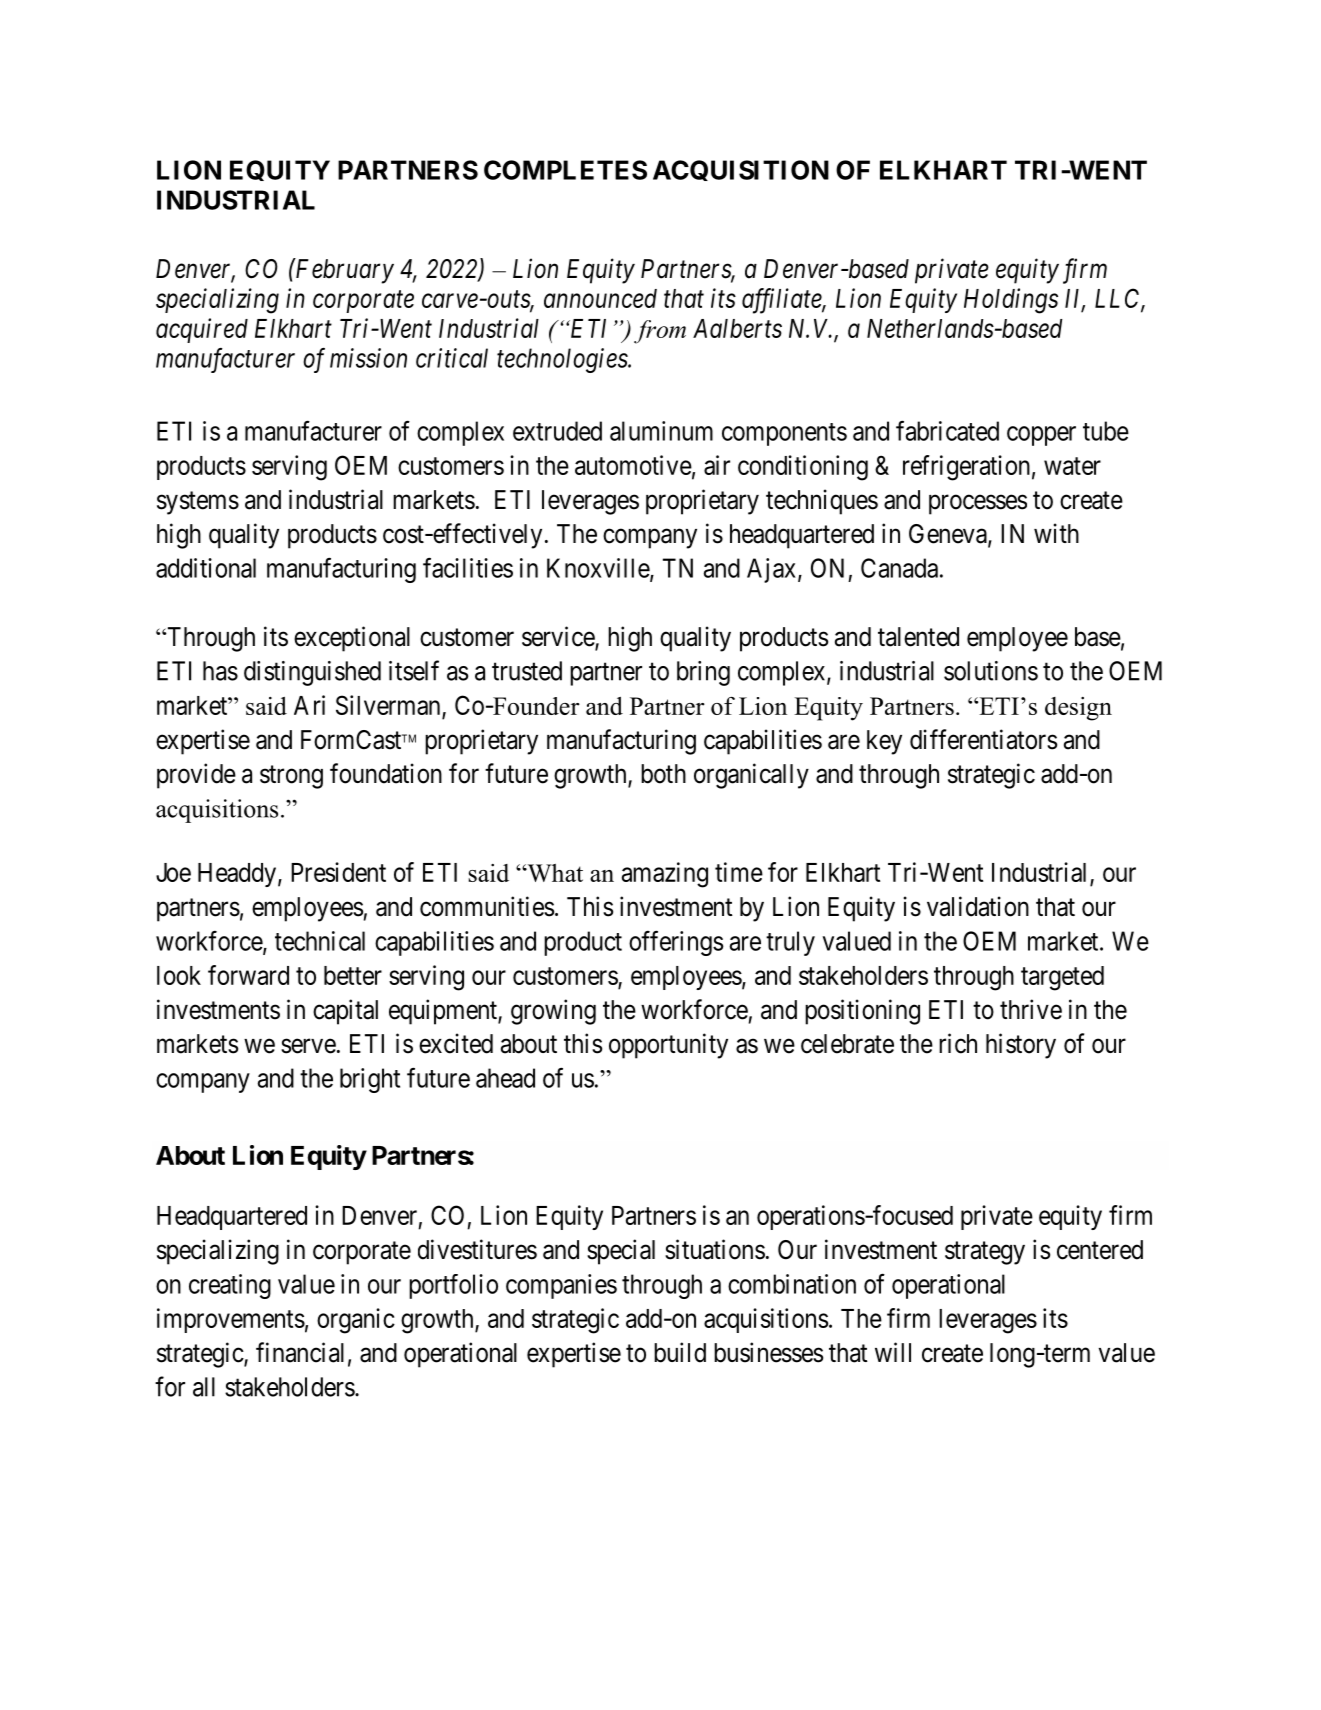 Image resolution: width=1321 pixels, height=1710 pixels. I want to click on amazing, so click(665, 875).
